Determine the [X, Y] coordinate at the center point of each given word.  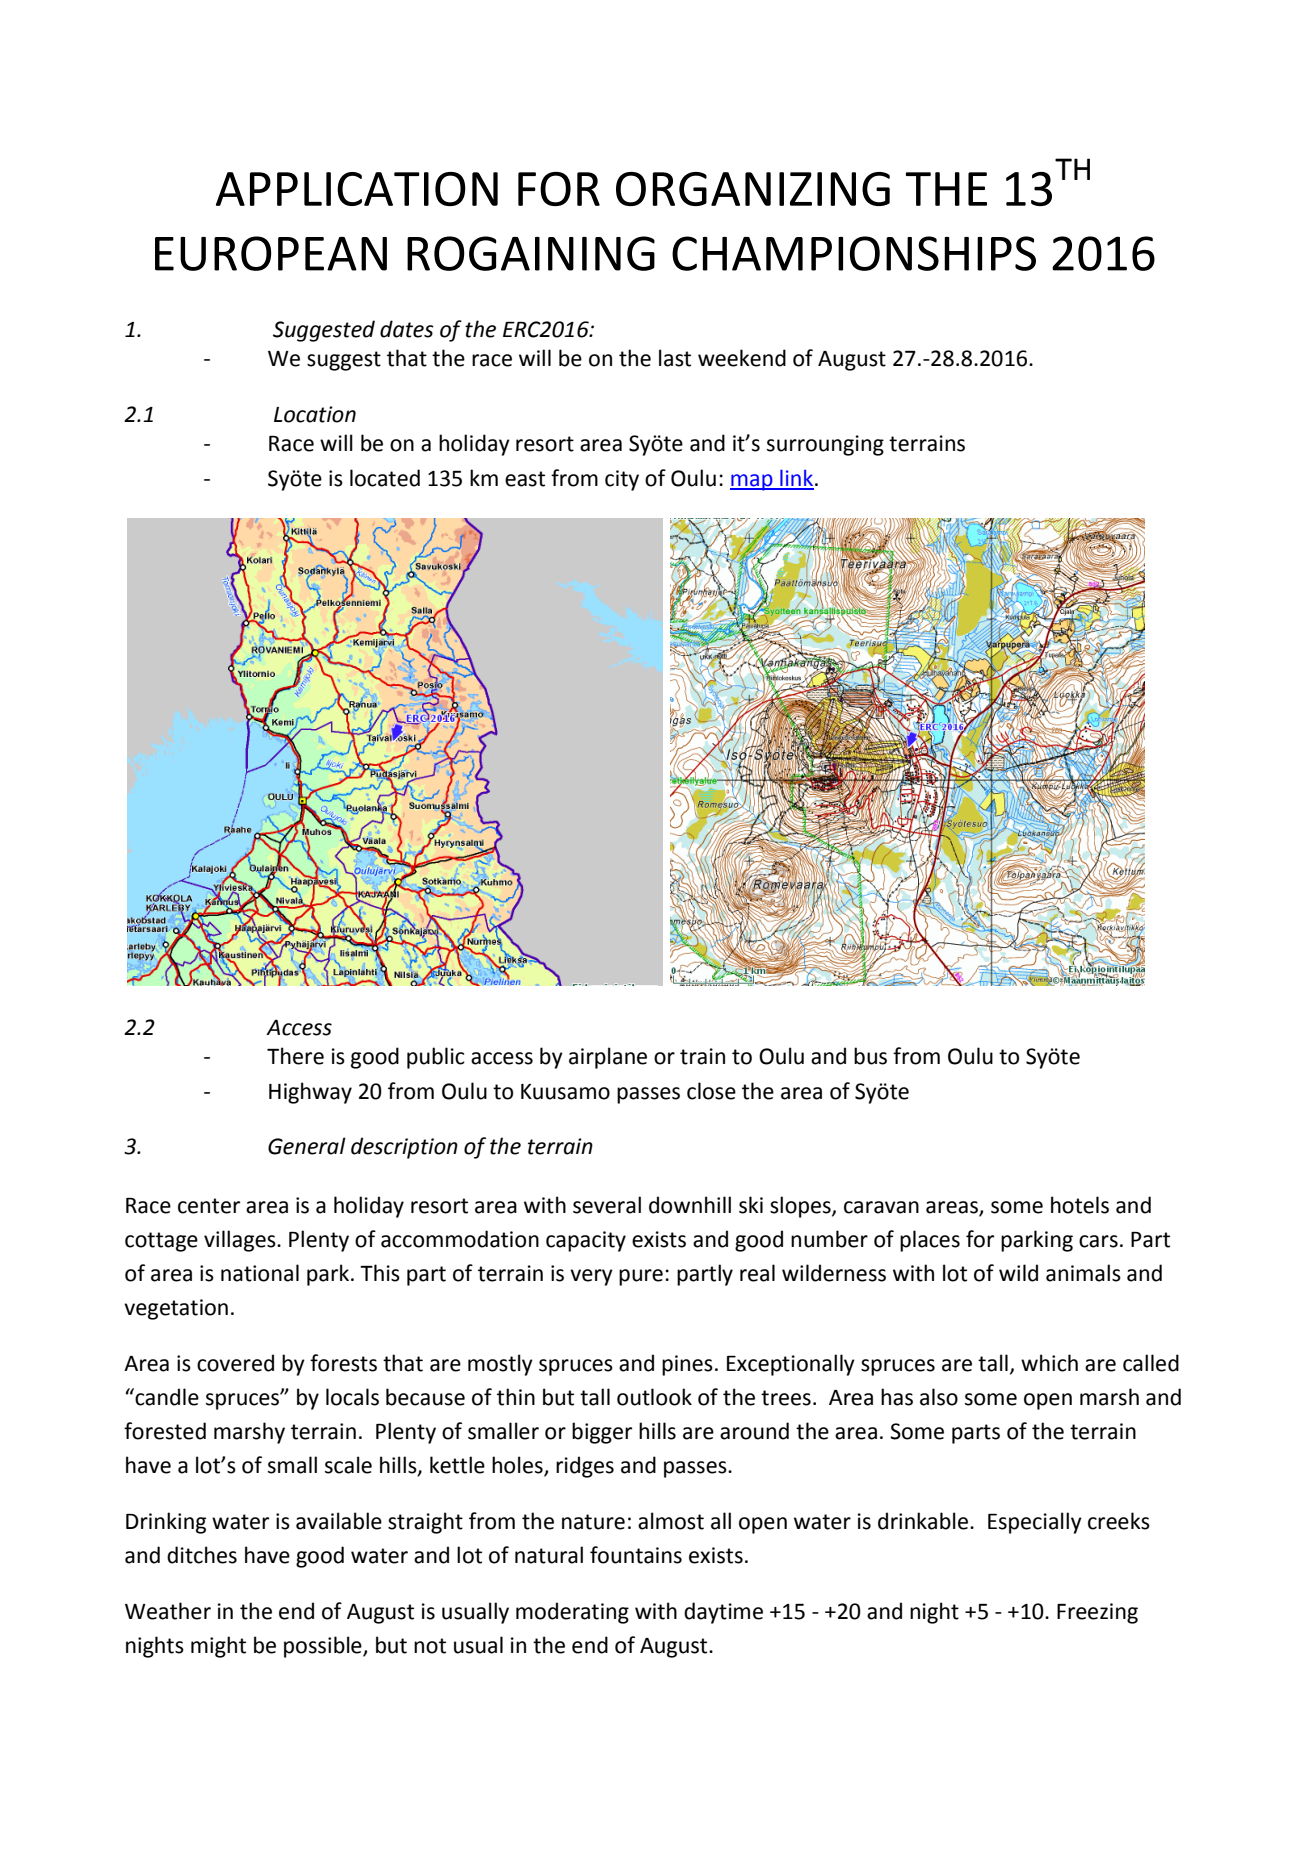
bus [870, 1056]
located [385, 478]
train [702, 1056]
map [752, 482]
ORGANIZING [753, 189]
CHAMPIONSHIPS [854, 253]
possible [324, 1647]
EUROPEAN [271, 253]
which [1049, 1363]
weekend [742, 358]
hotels [1080, 1205]
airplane [608, 1058]
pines [687, 1365]
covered [235, 1363]
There [295, 1056]
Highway [310, 1093]
